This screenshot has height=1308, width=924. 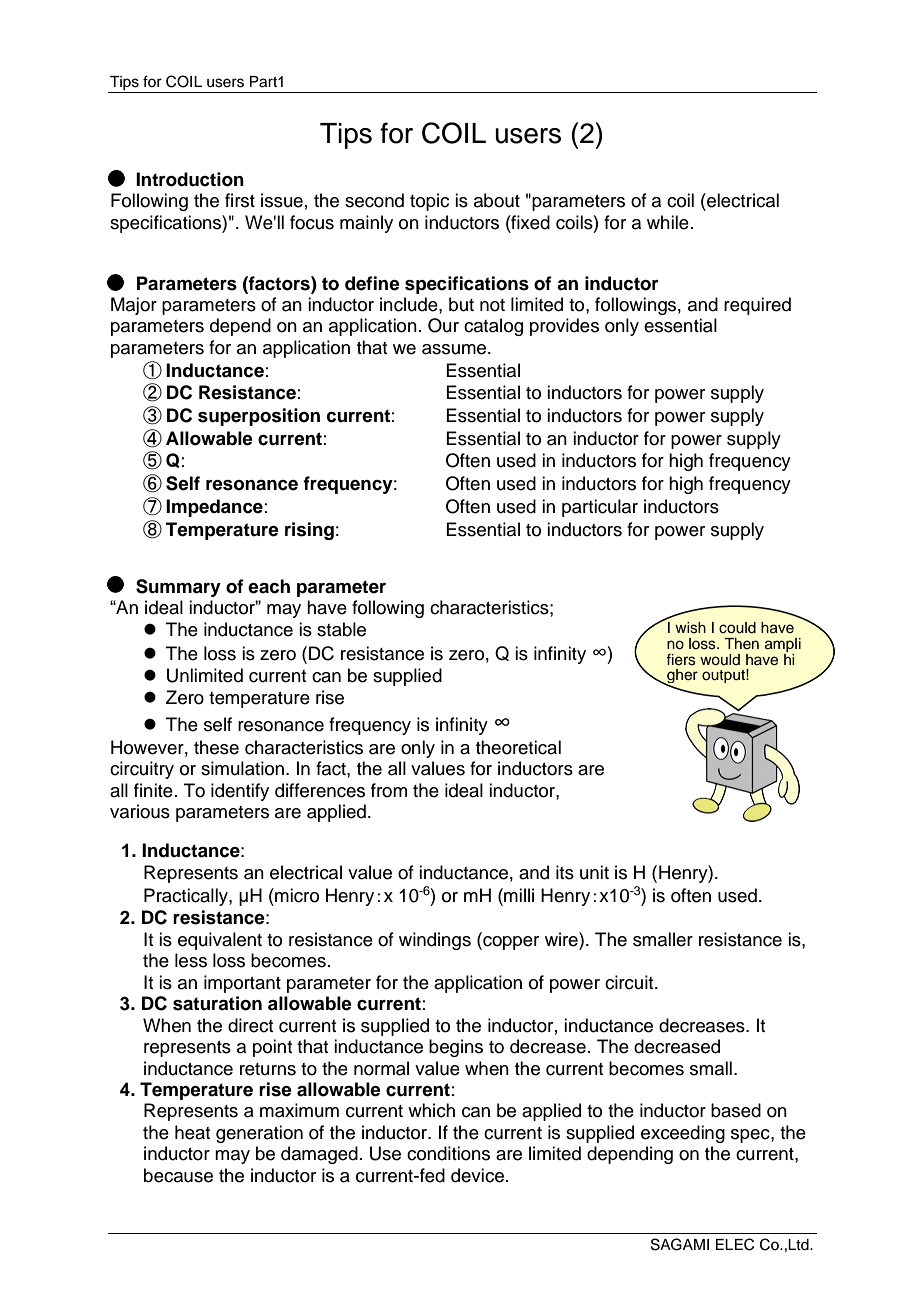 What do you see at coordinates (192, 1132) in the screenshot?
I see `heat` at bounding box center [192, 1132].
